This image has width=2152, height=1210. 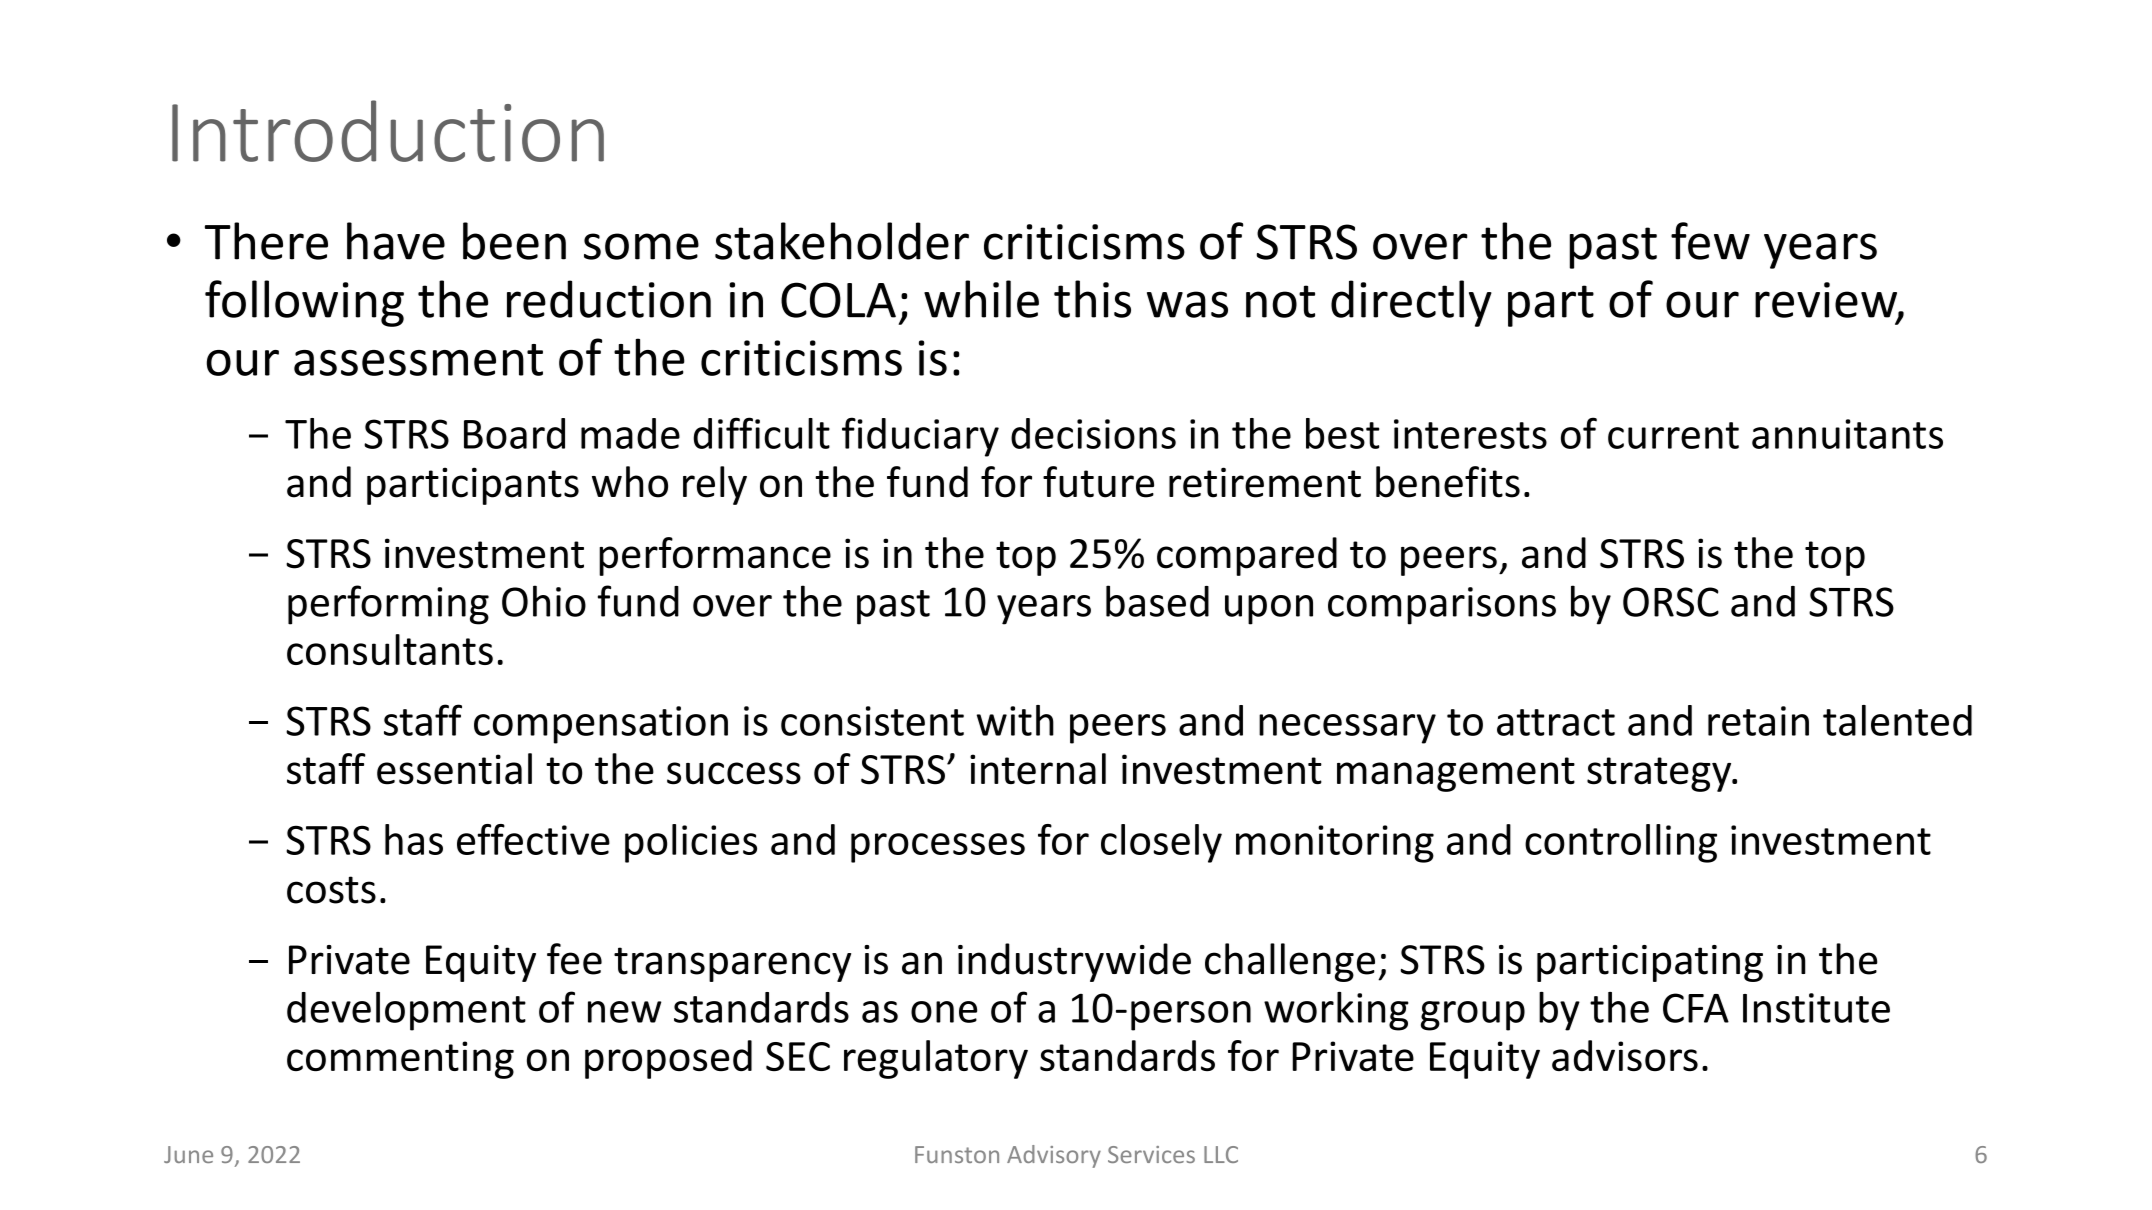 I want to click on current, so click(x=1673, y=435).
